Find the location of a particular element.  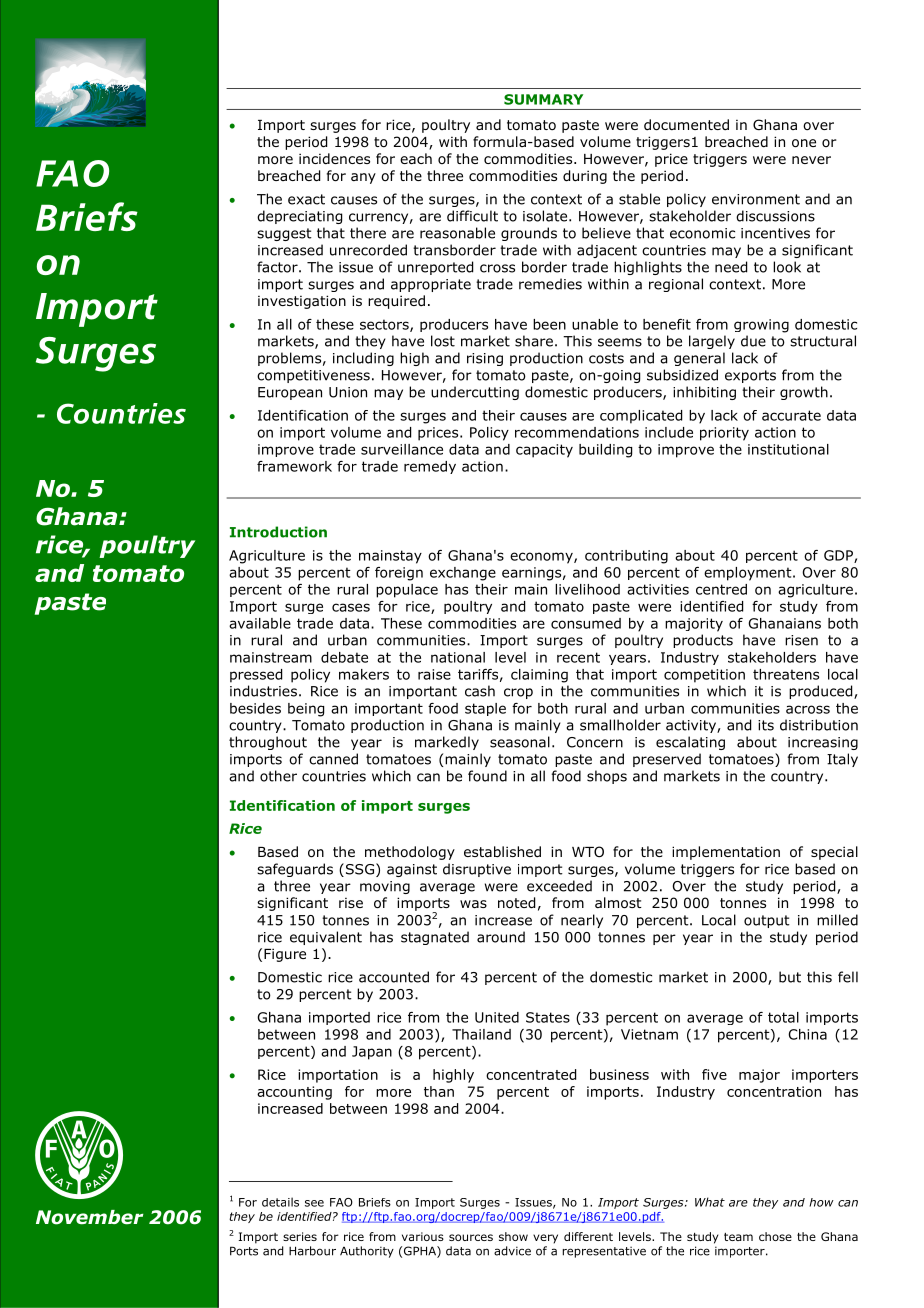

SUMMARY is located at coordinates (543, 99).
